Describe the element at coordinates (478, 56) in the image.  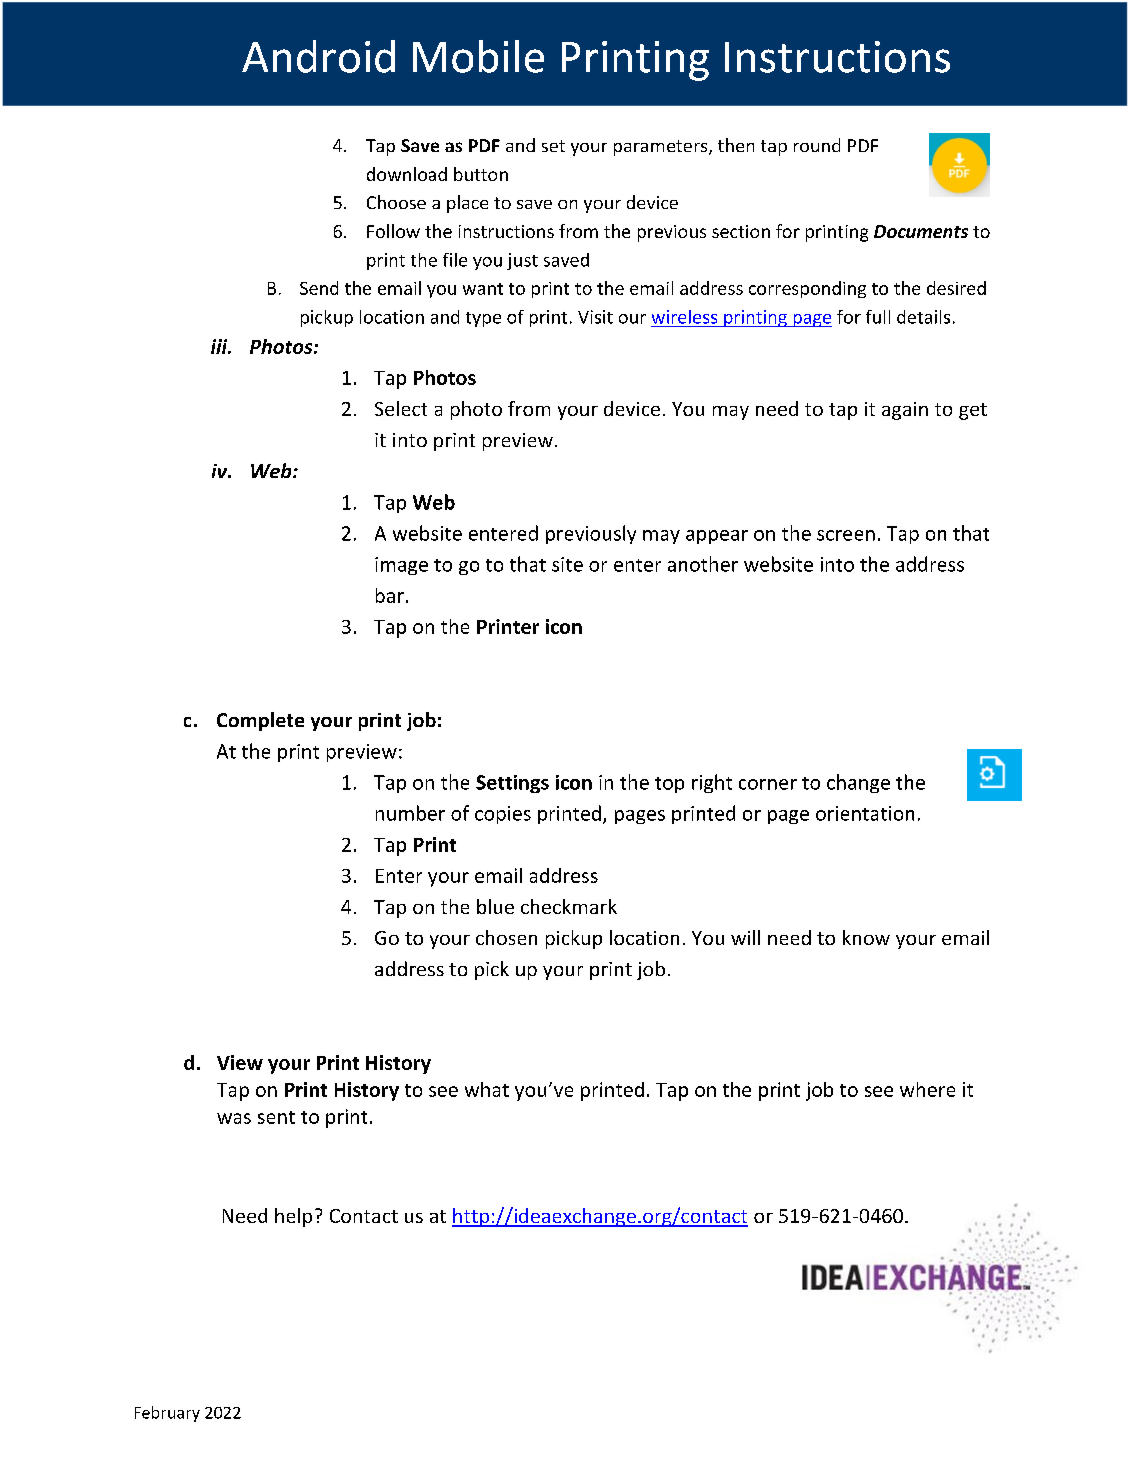
I see `Mobile` at that location.
